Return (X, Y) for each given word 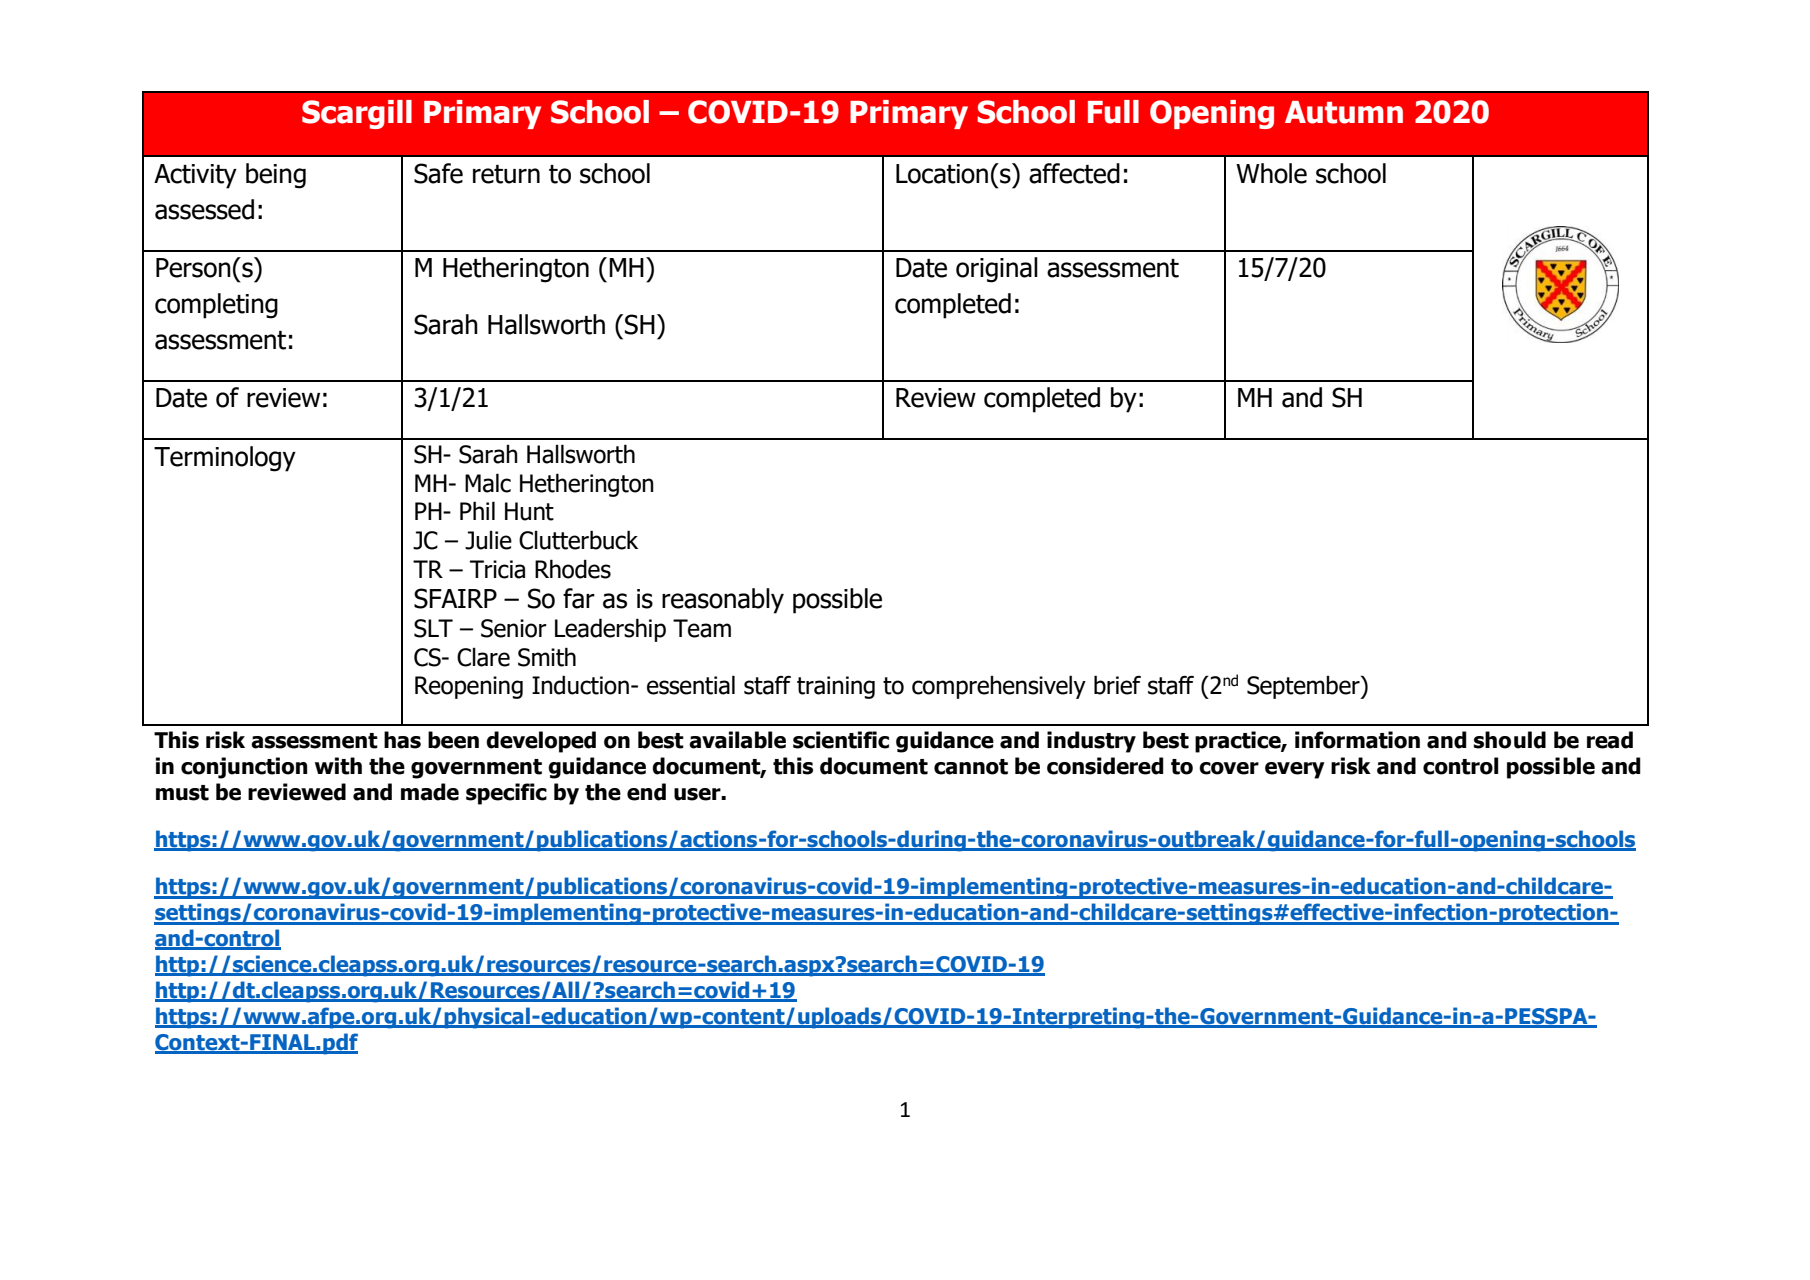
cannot (971, 767)
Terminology (225, 459)
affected (1074, 173)
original (997, 270)
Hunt (529, 511)
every (1295, 770)
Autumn (1344, 112)
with (338, 766)
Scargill (357, 114)
